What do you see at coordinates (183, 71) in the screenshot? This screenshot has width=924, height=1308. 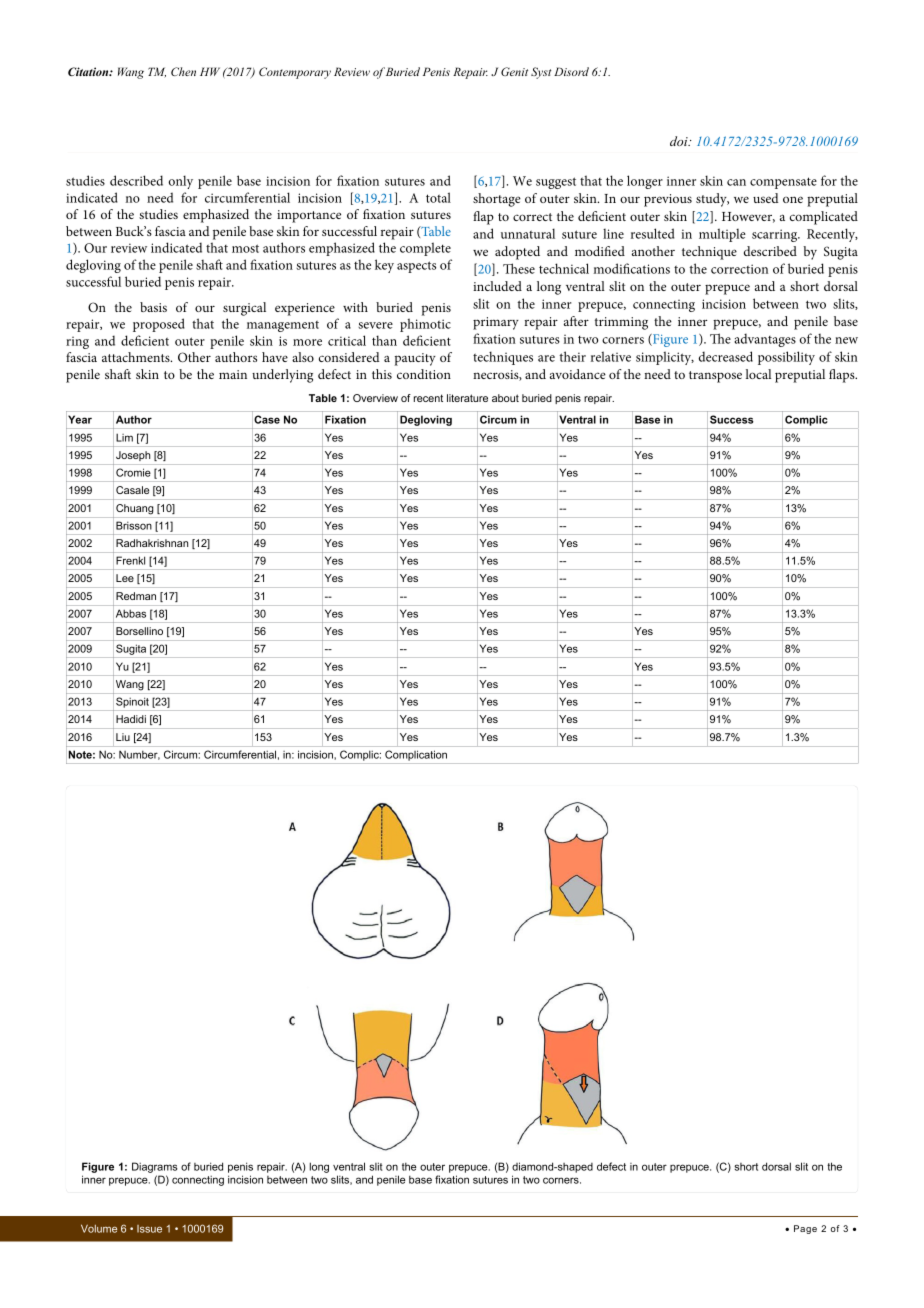 I see `Chen` at bounding box center [183, 71].
